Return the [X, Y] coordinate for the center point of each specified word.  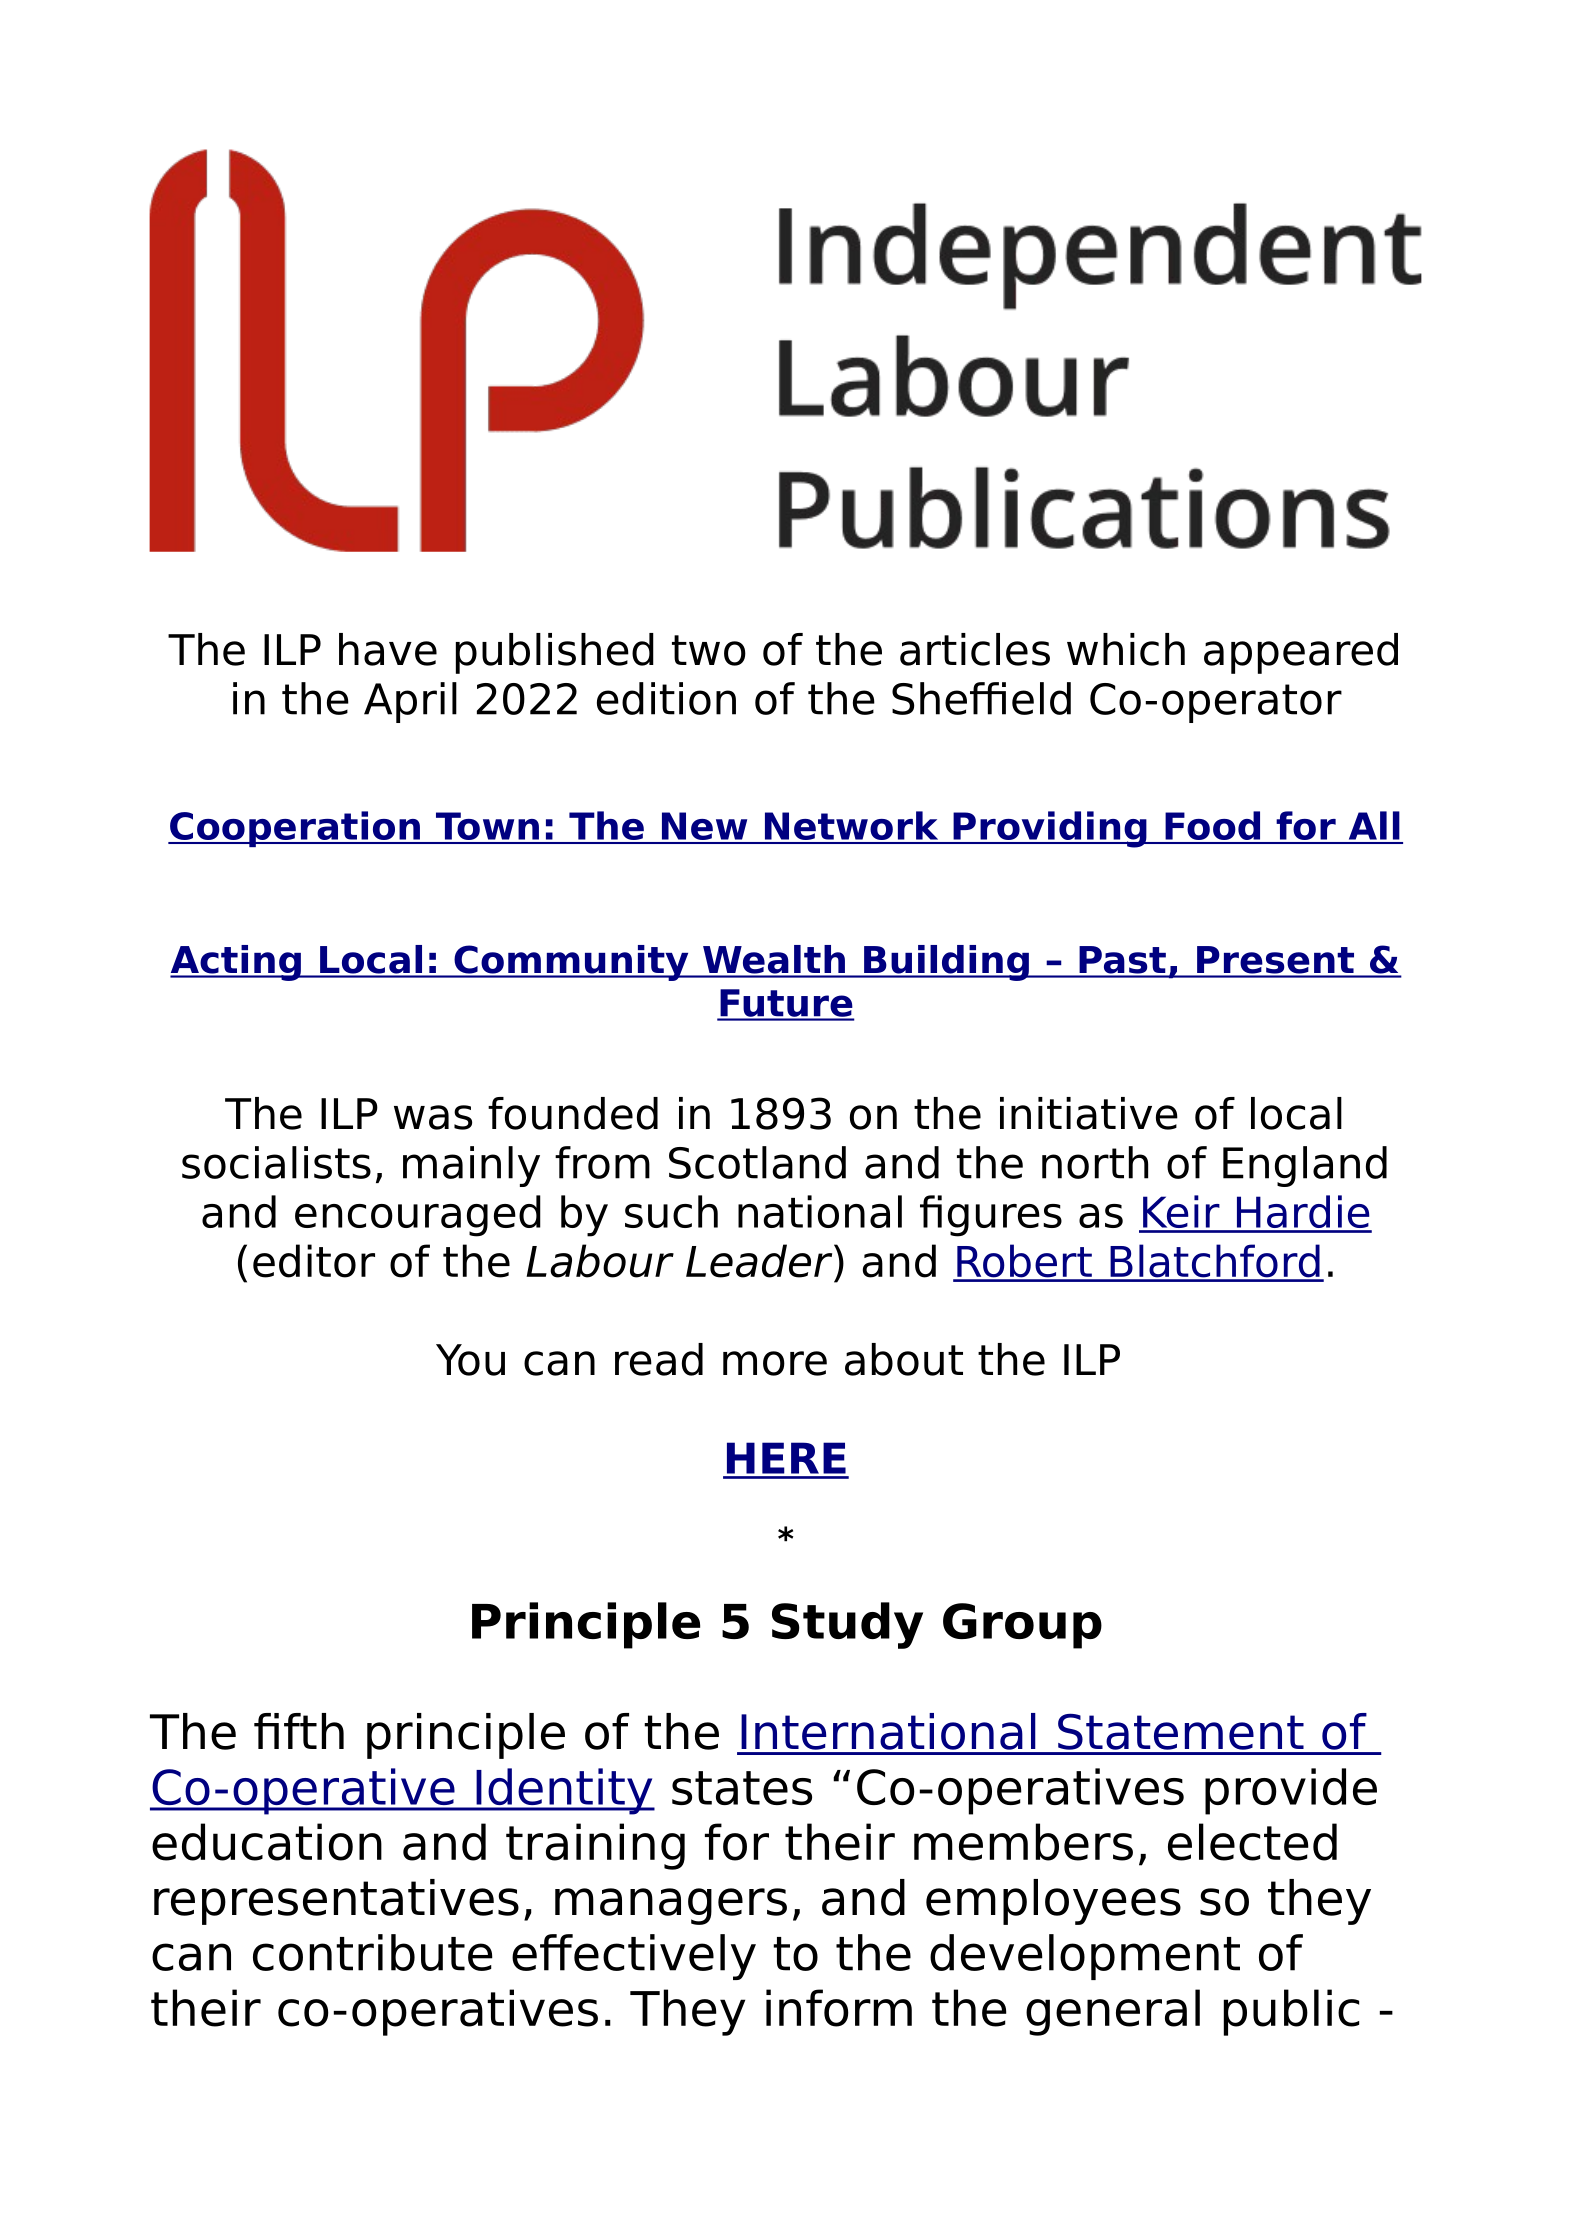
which [1126, 649]
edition [666, 698]
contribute [373, 1952]
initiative [1089, 1113]
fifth [299, 1731]
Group [1022, 1626]
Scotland [757, 1162]
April [410, 702]
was [433, 1117]
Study [847, 1625]
